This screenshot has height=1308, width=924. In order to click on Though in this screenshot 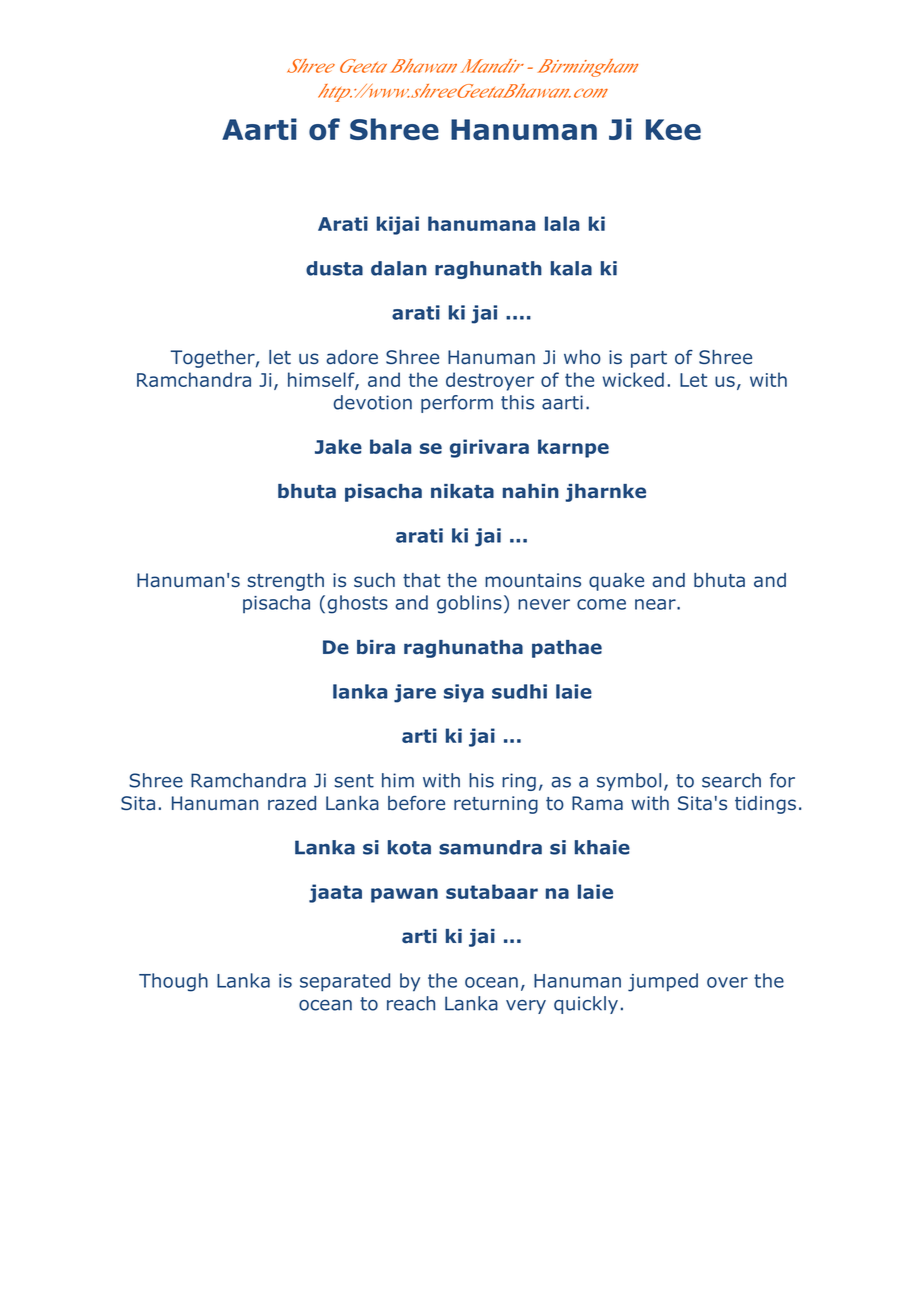, I will do `click(173, 982)`.
